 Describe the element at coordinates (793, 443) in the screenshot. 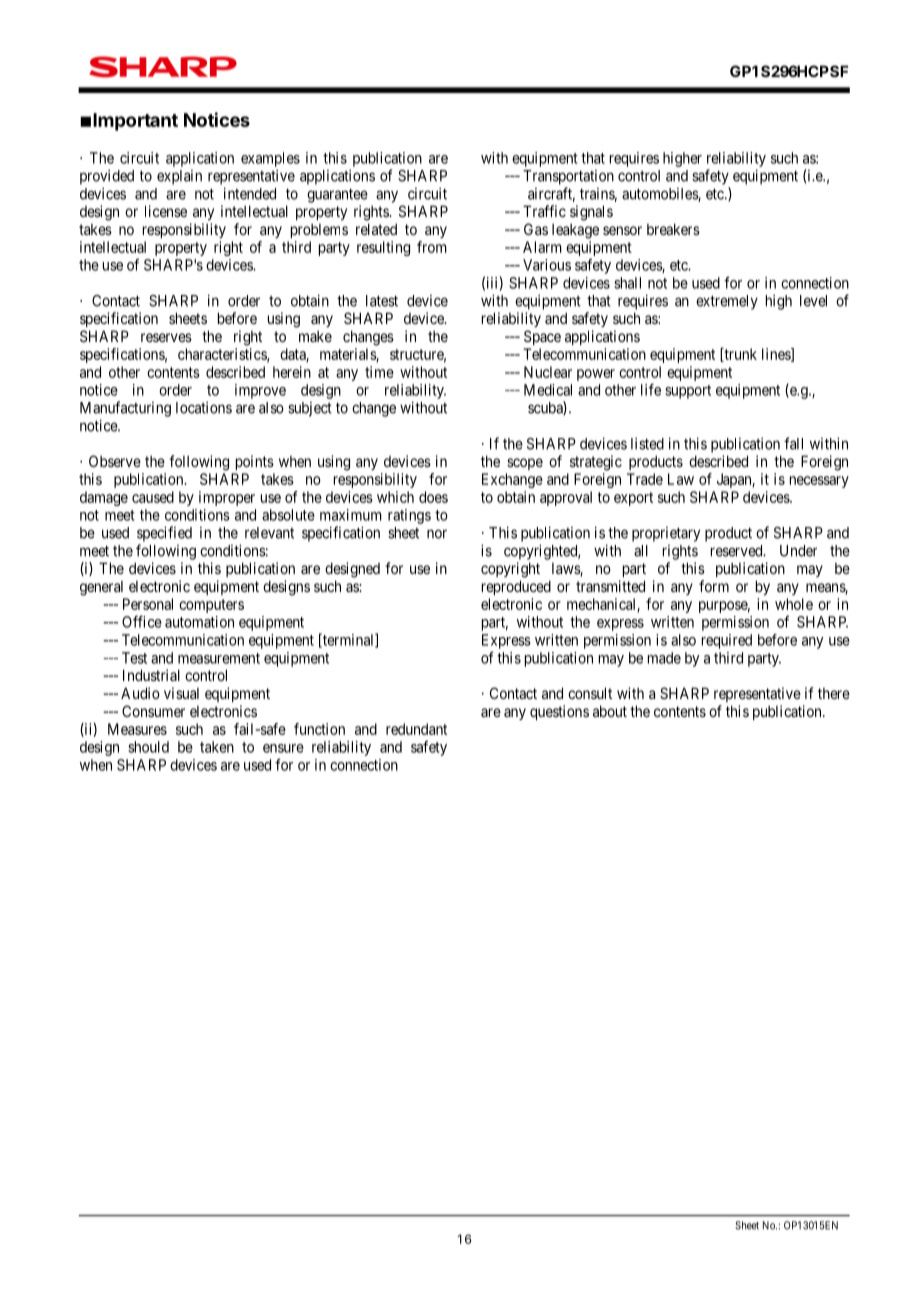

I see `fall` at that location.
